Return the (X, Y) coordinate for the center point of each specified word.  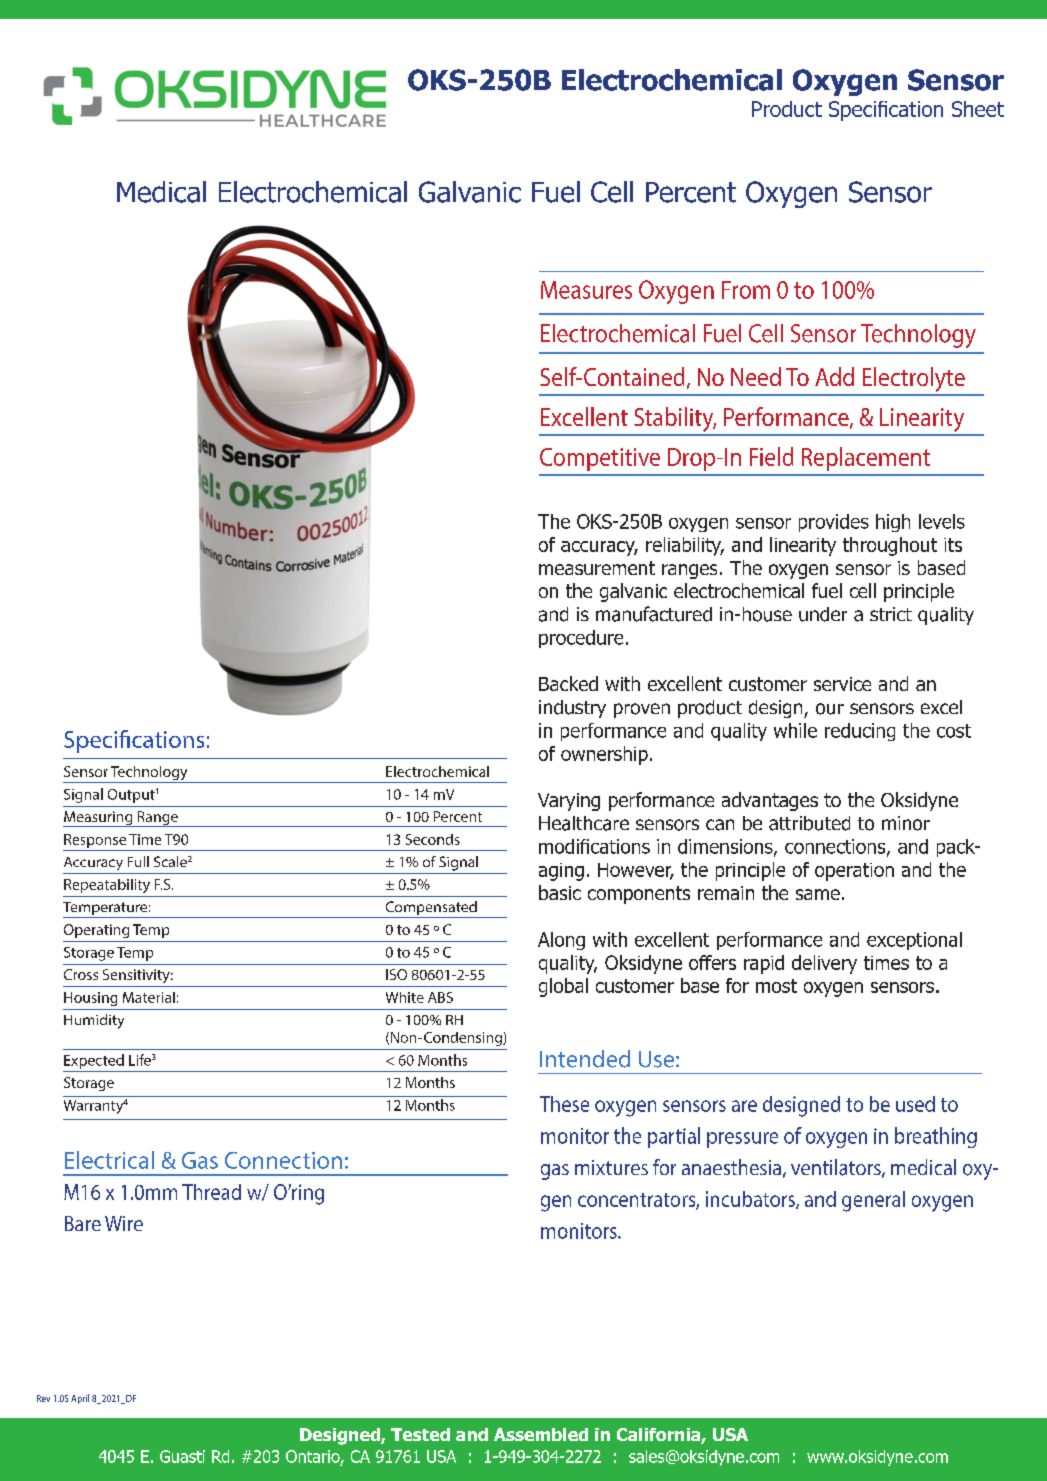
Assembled (541, 1434)
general (873, 1201)
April (80, 1399)
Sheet (978, 109)
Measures (586, 290)
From (746, 290)
